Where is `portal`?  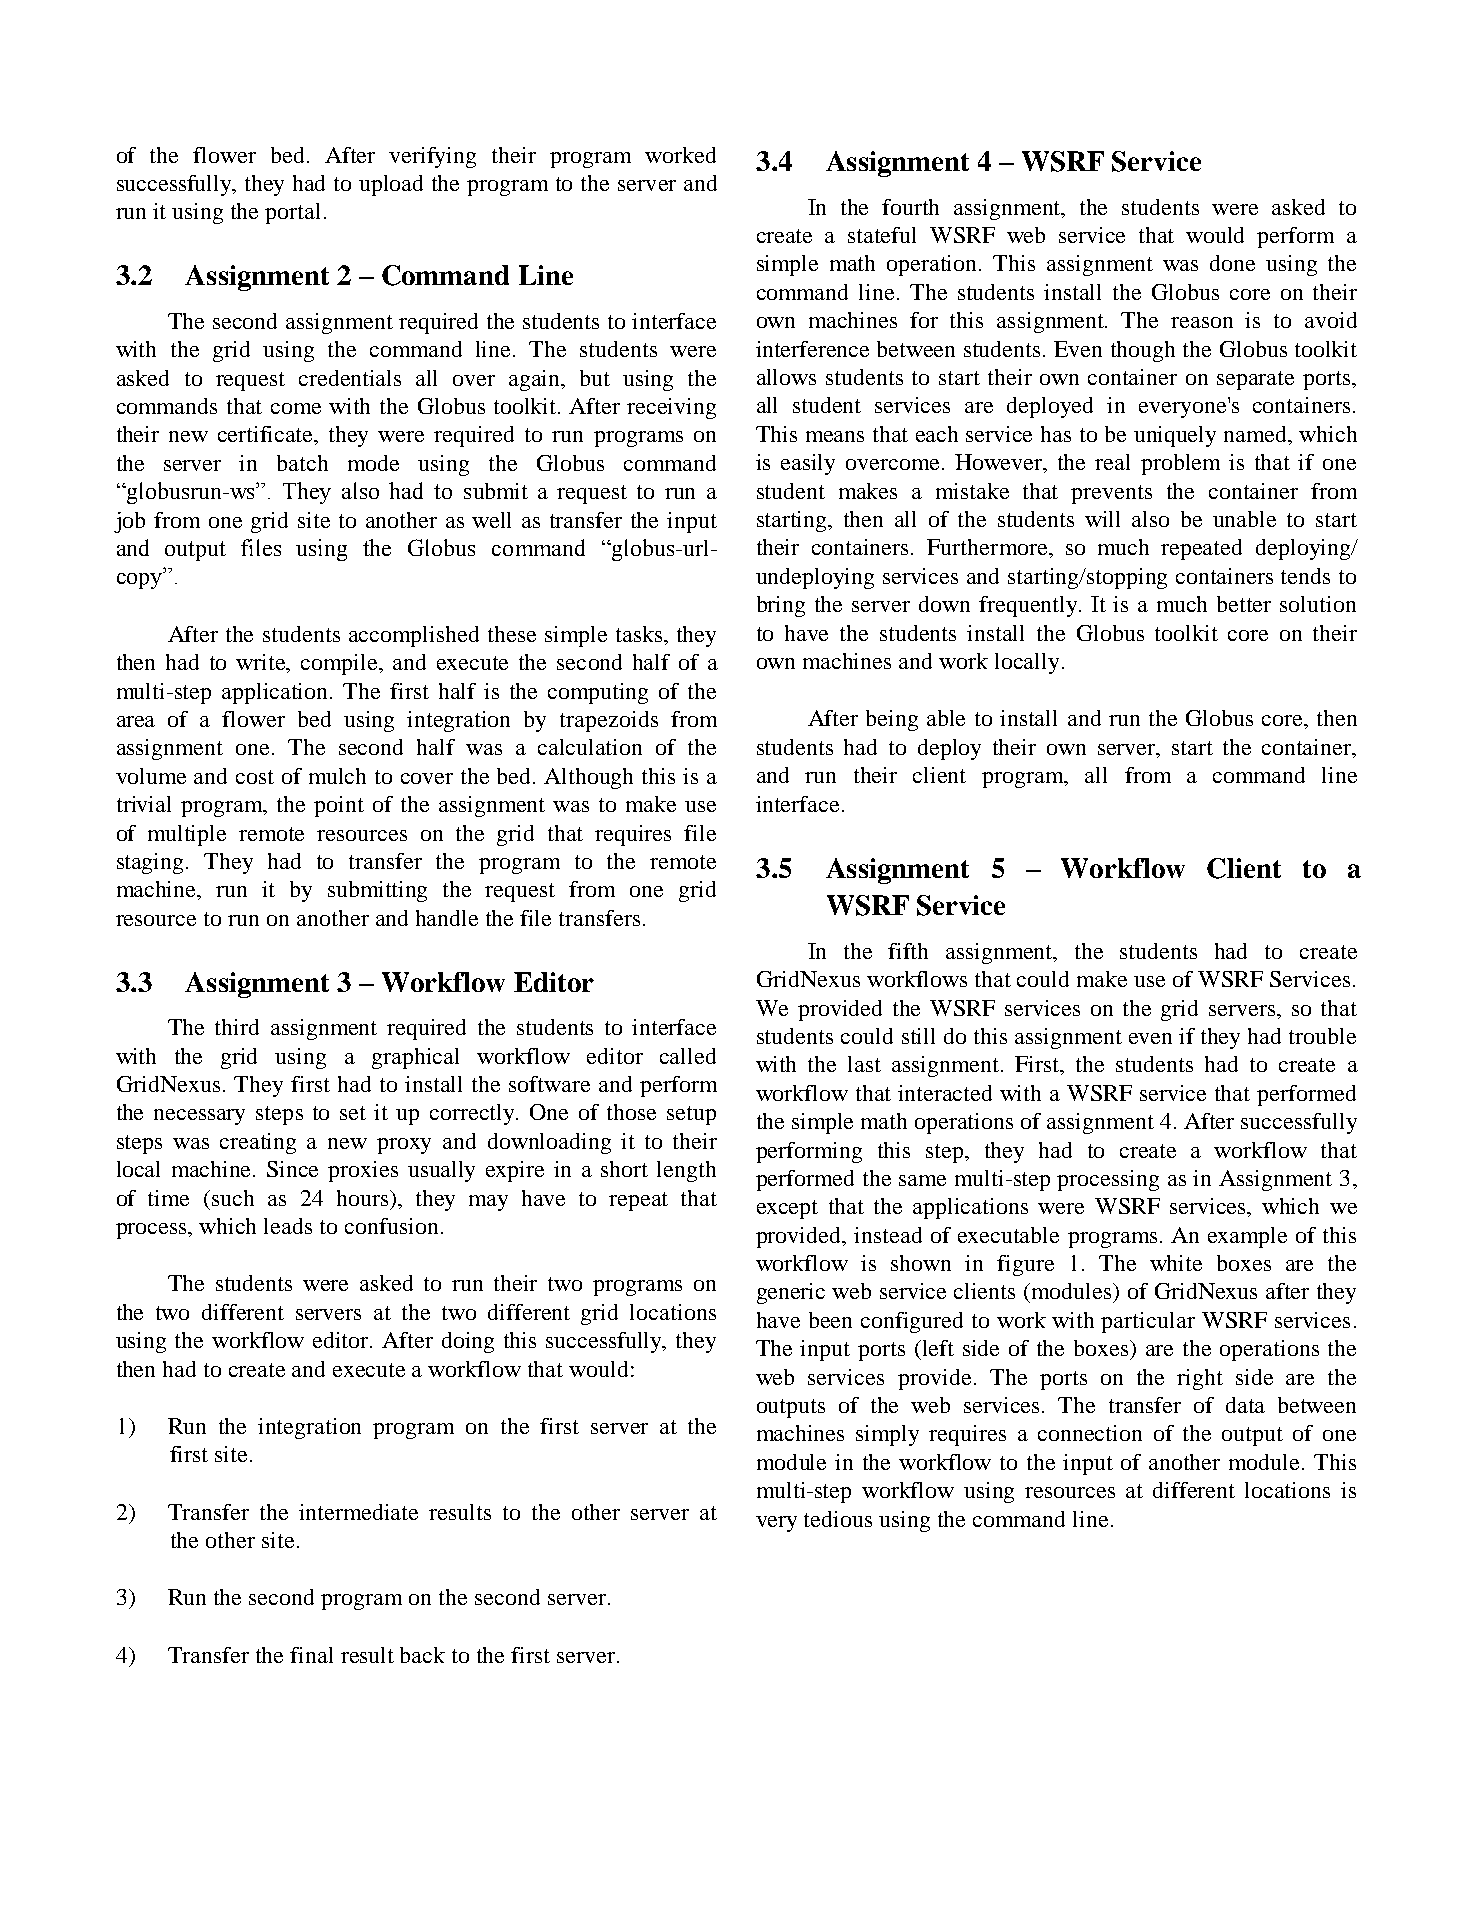 portal is located at coordinates (292, 213).
